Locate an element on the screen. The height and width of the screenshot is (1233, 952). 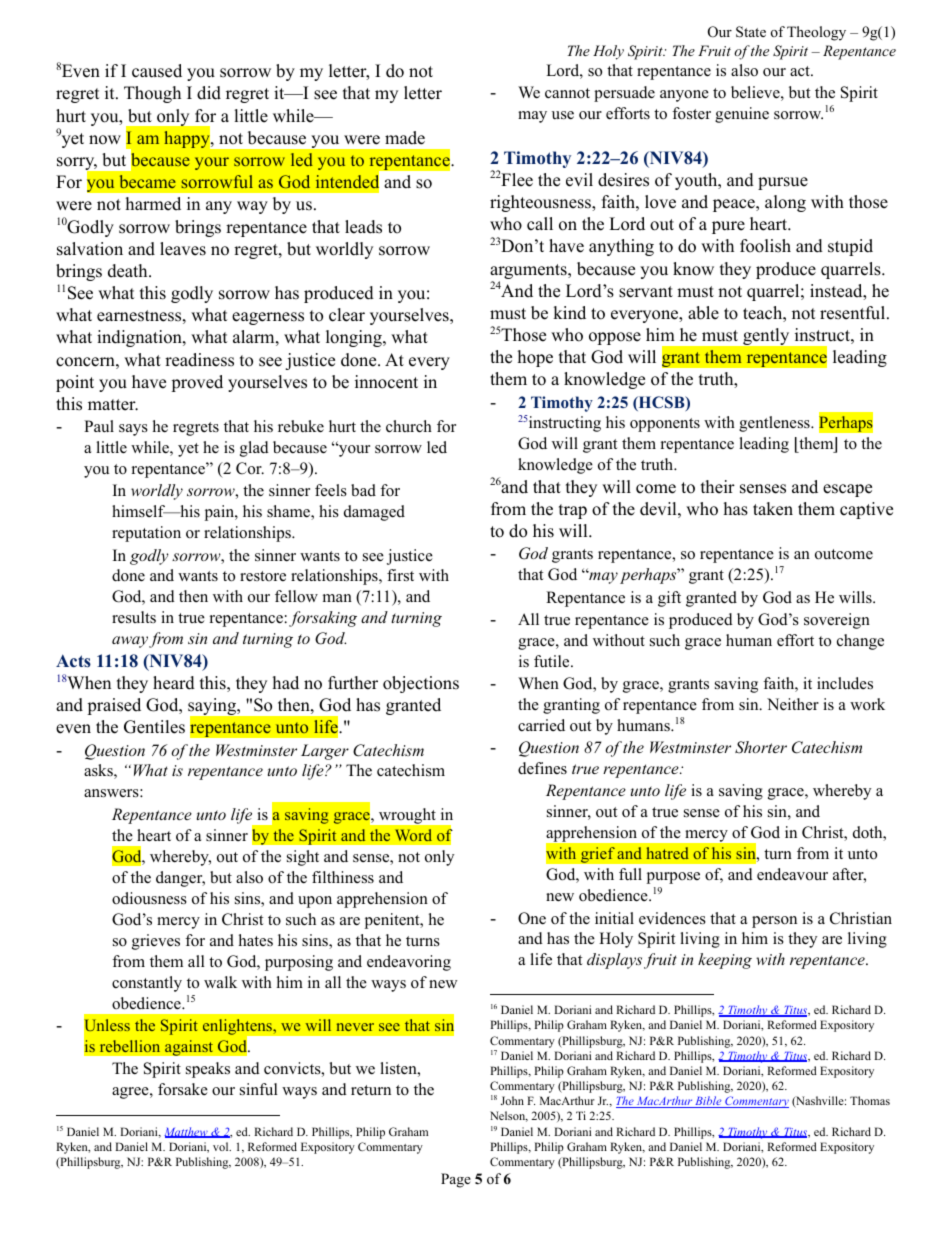
gently is located at coordinates (766, 336).
